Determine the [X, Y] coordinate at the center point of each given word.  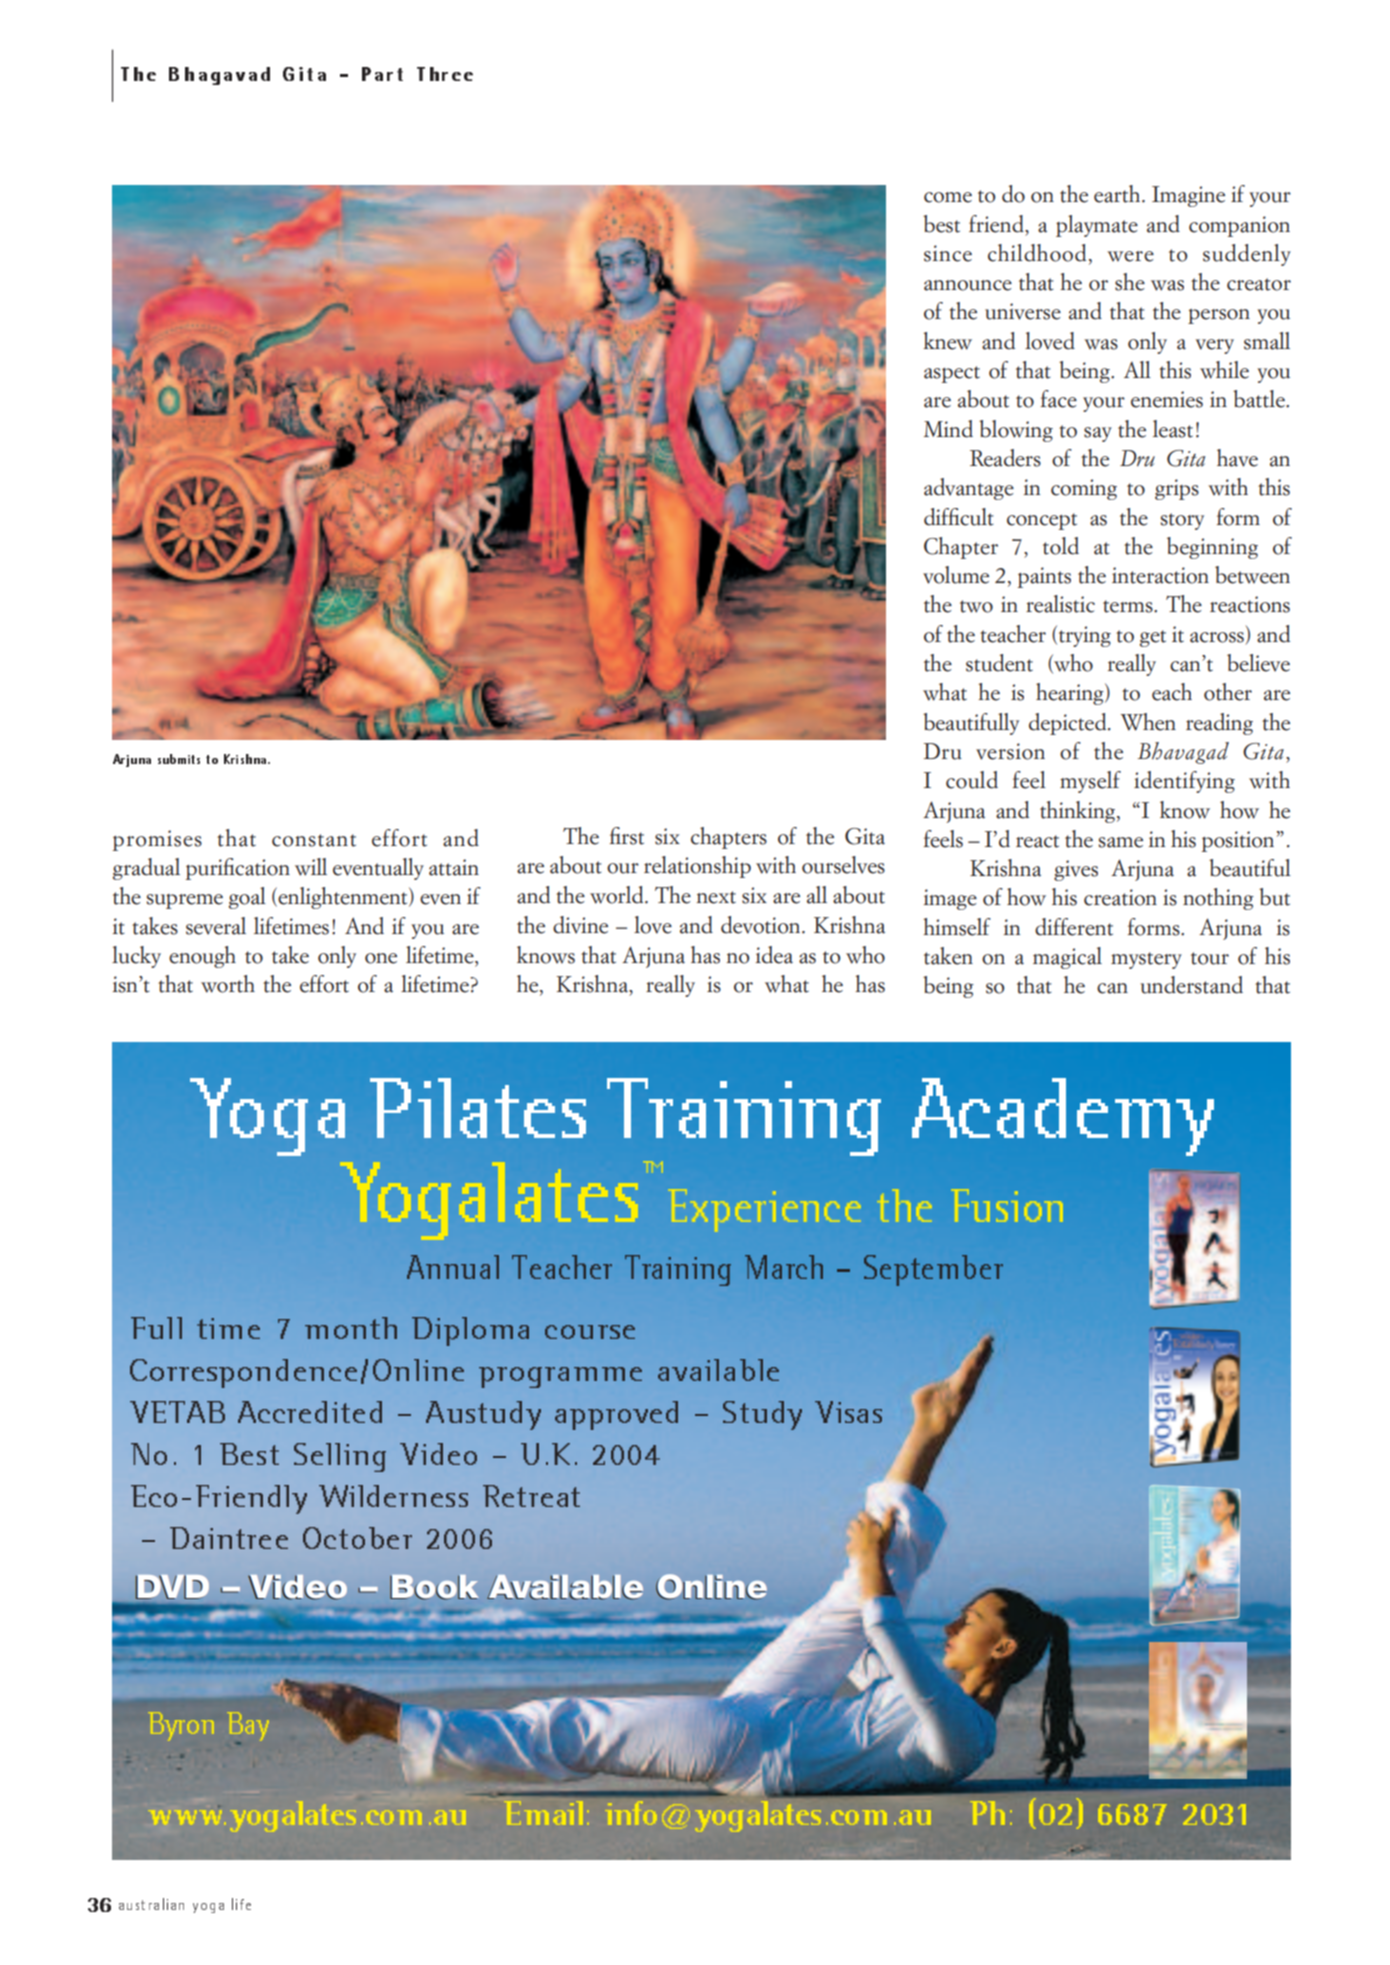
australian [151, 1904]
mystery [1146, 960]
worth [228, 984]
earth [1118, 194]
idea [774, 955]
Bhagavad [219, 76]
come [948, 197]
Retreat [531, 1496]
